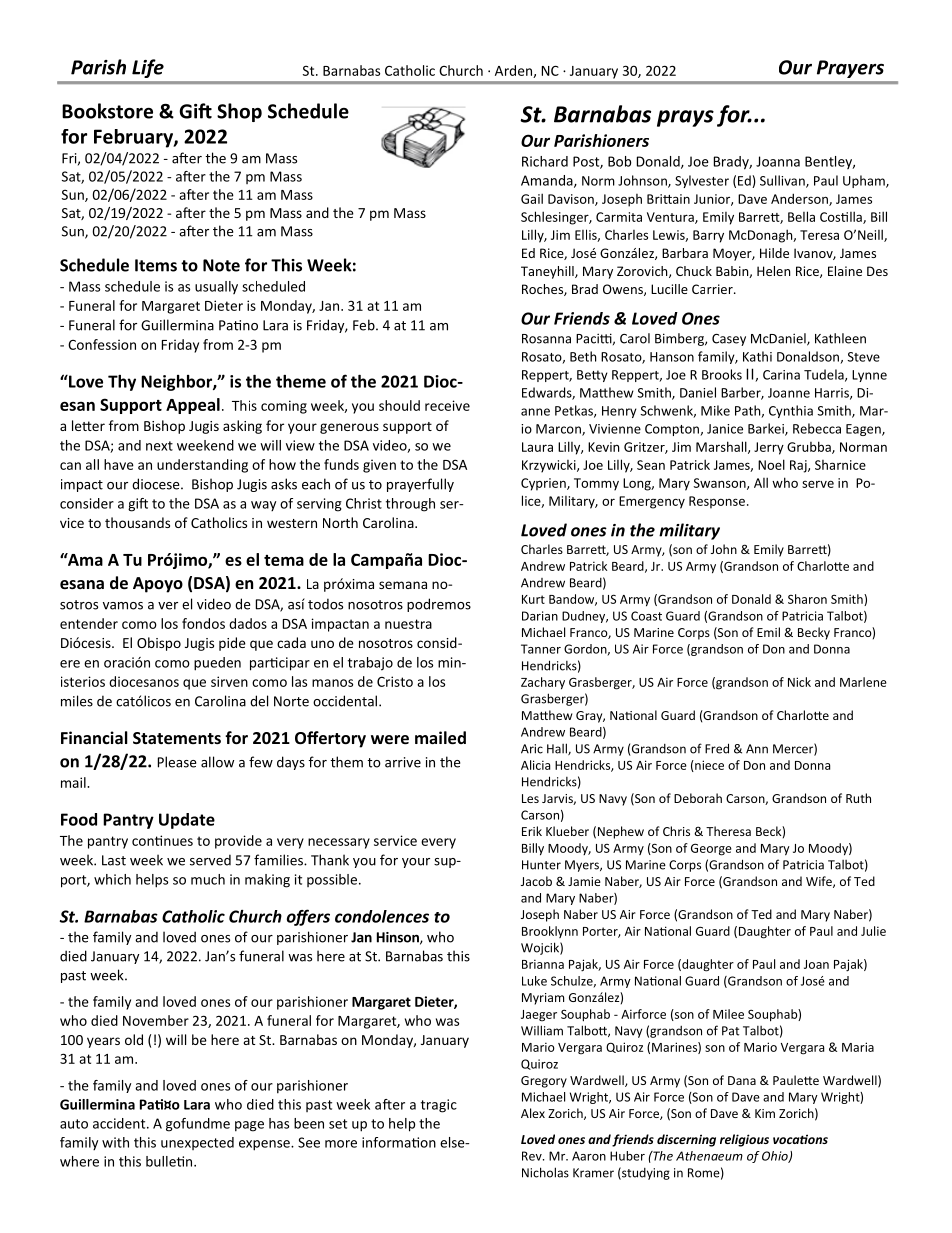 The height and width of the document is (1233, 952). What do you see at coordinates (807, 599) in the document?
I see `Sharon` at bounding box center [807, 599].
